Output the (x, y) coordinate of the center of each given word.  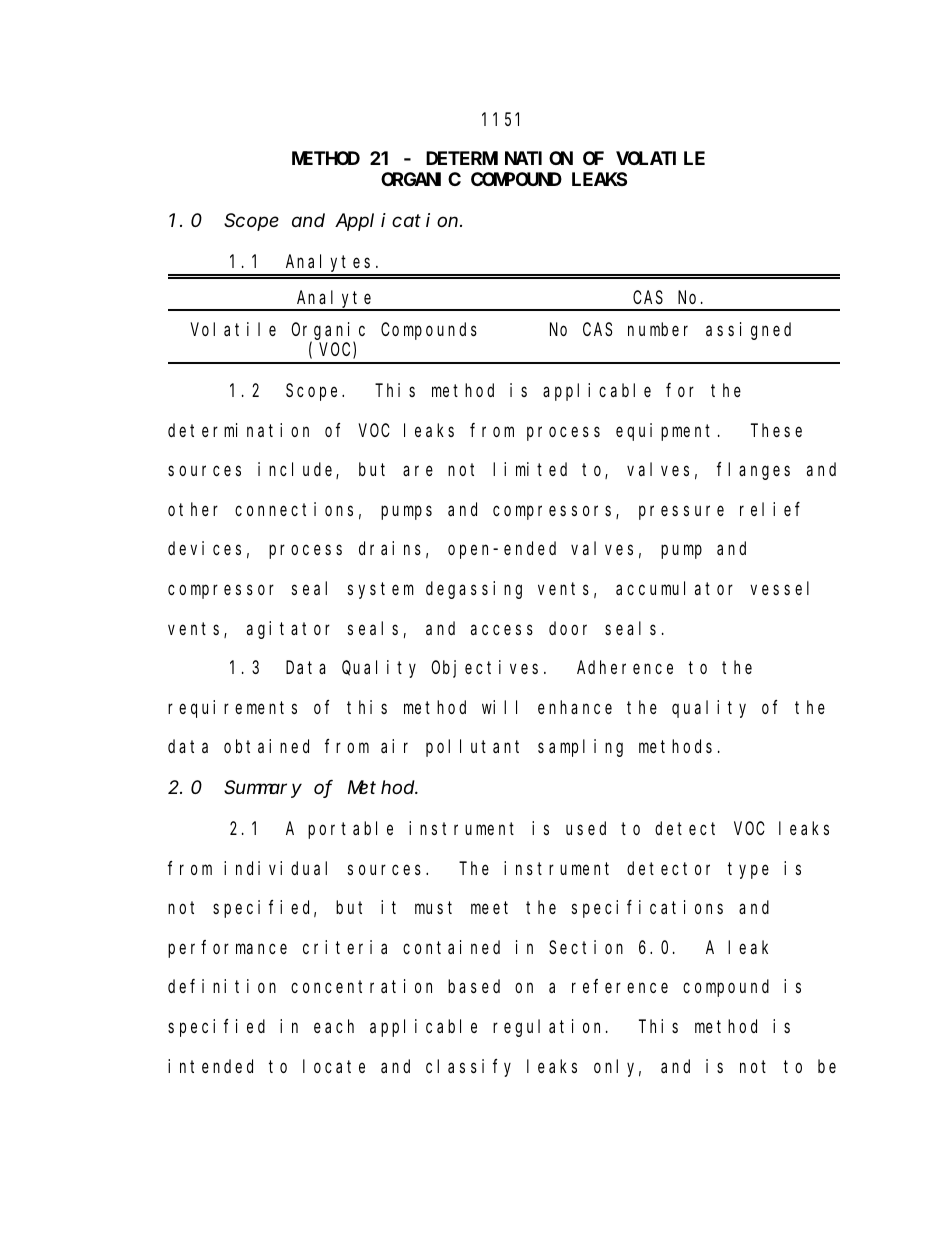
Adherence (625, 667)
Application (398, 222)
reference (620, 986)
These (776, 430)
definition (222, 986)
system (381, 591)
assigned (748, 331)
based (474, 986)
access (502, 629)
